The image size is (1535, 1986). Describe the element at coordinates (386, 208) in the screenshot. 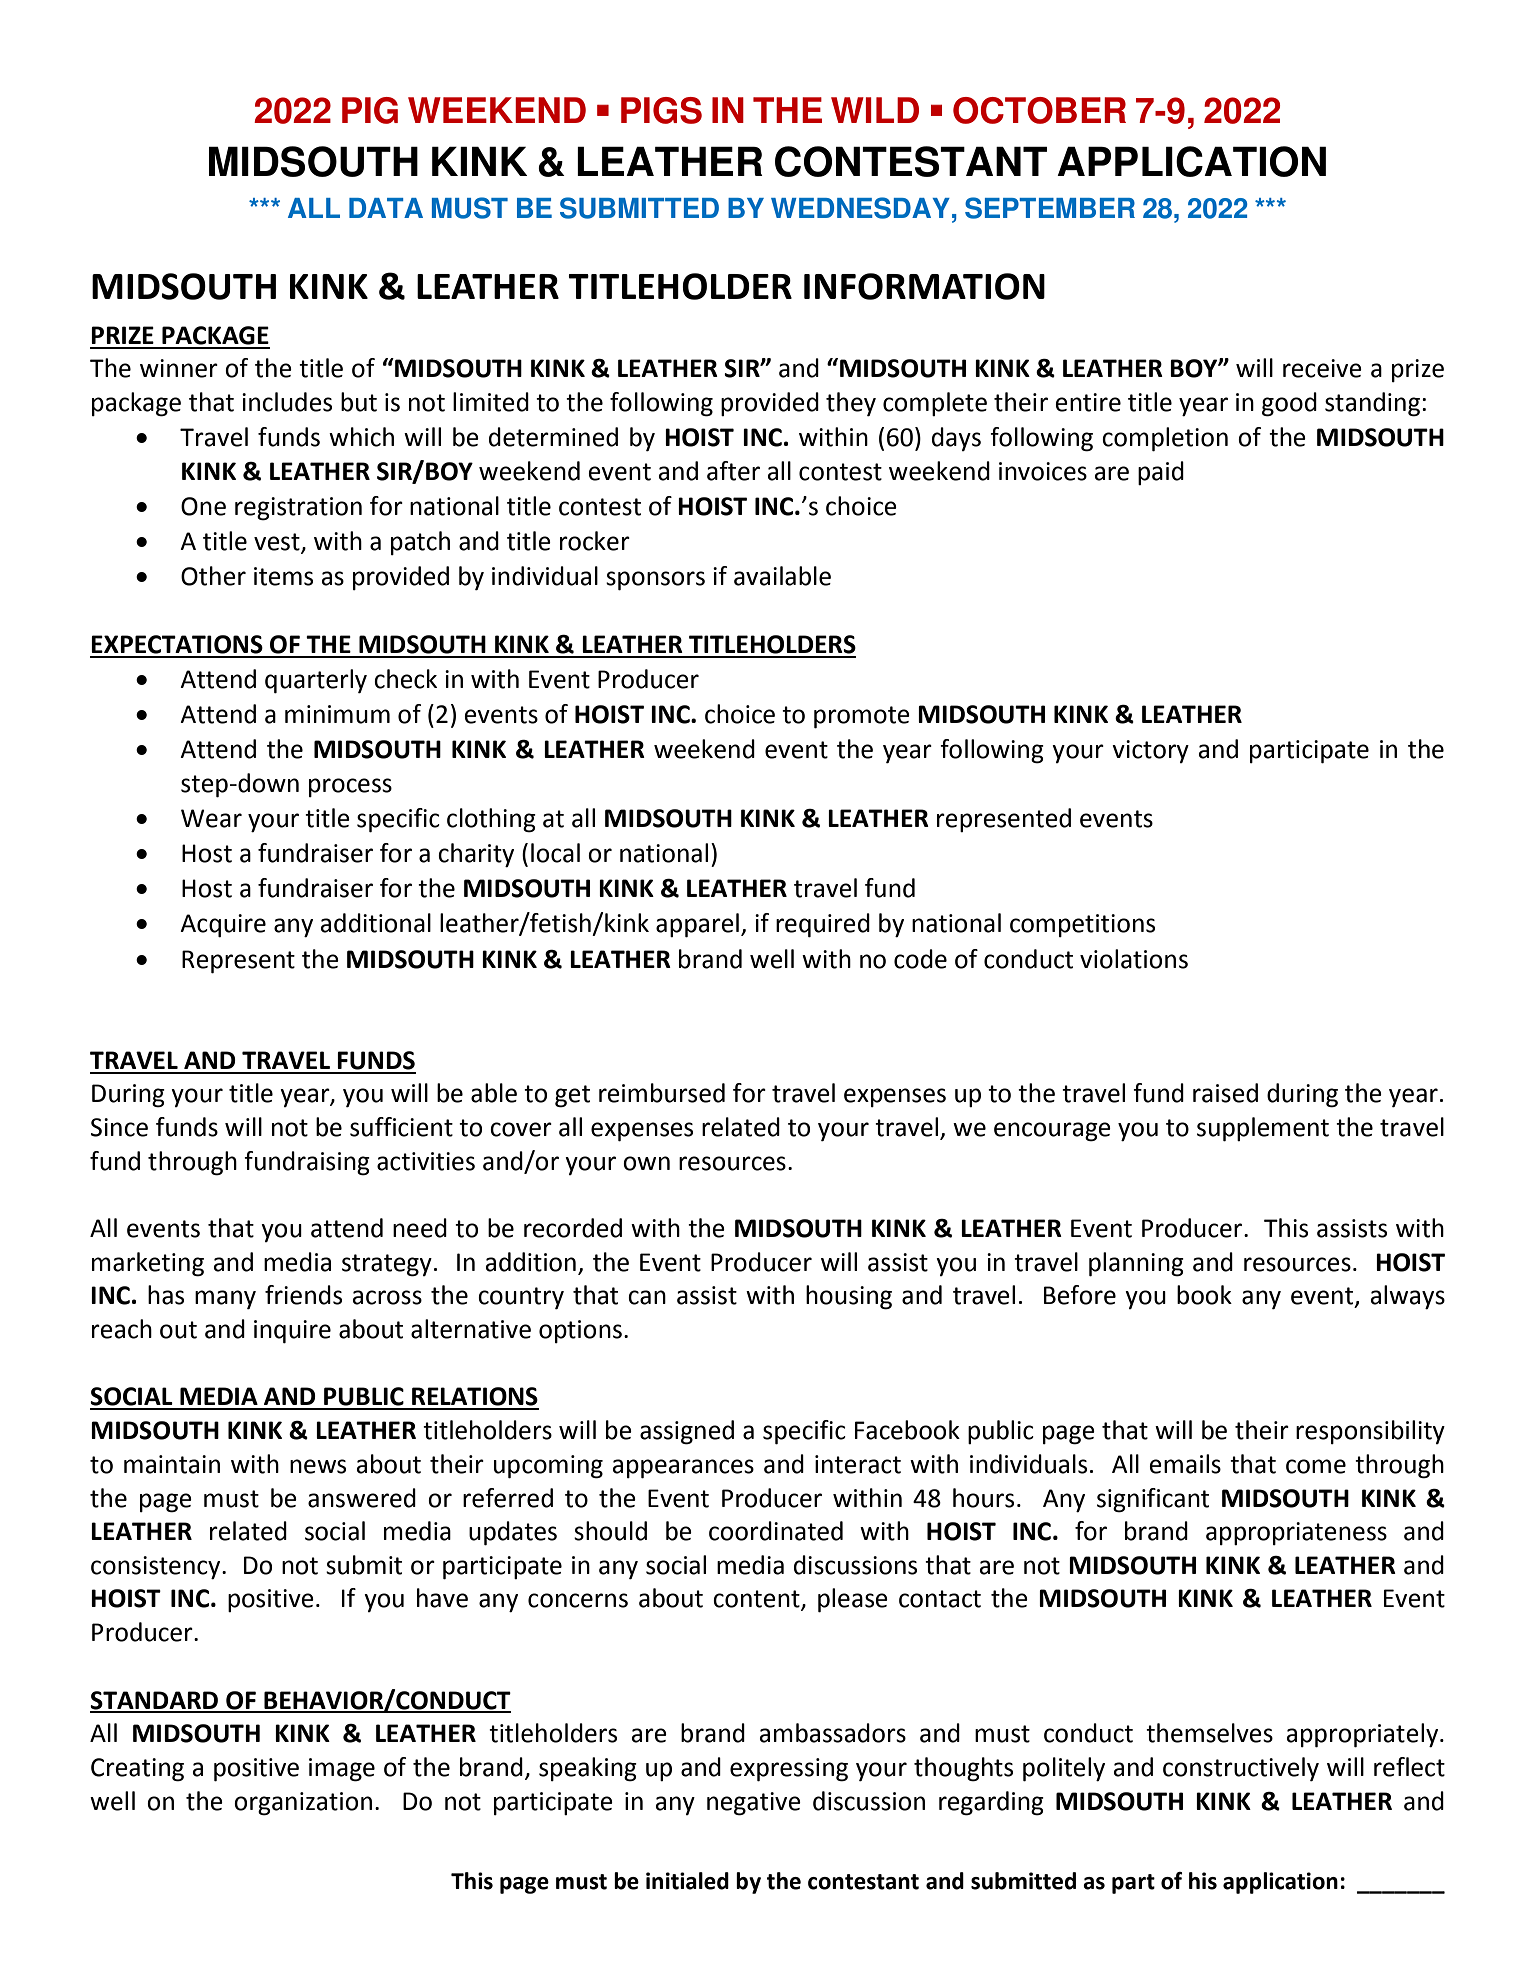

I see `DATA` at that location.
